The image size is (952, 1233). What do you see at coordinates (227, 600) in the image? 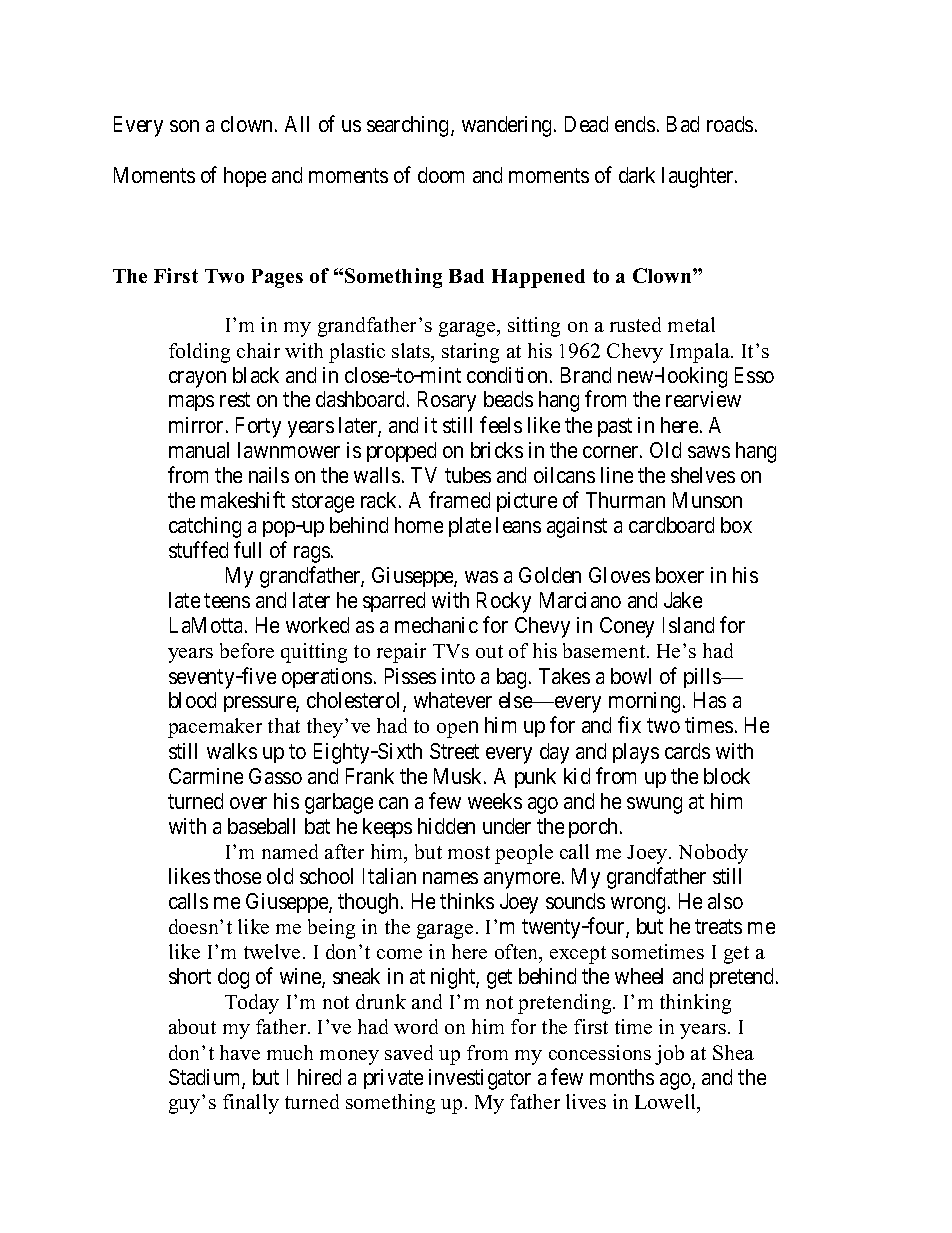
I see `teens` at bounding box center [227, 600].
